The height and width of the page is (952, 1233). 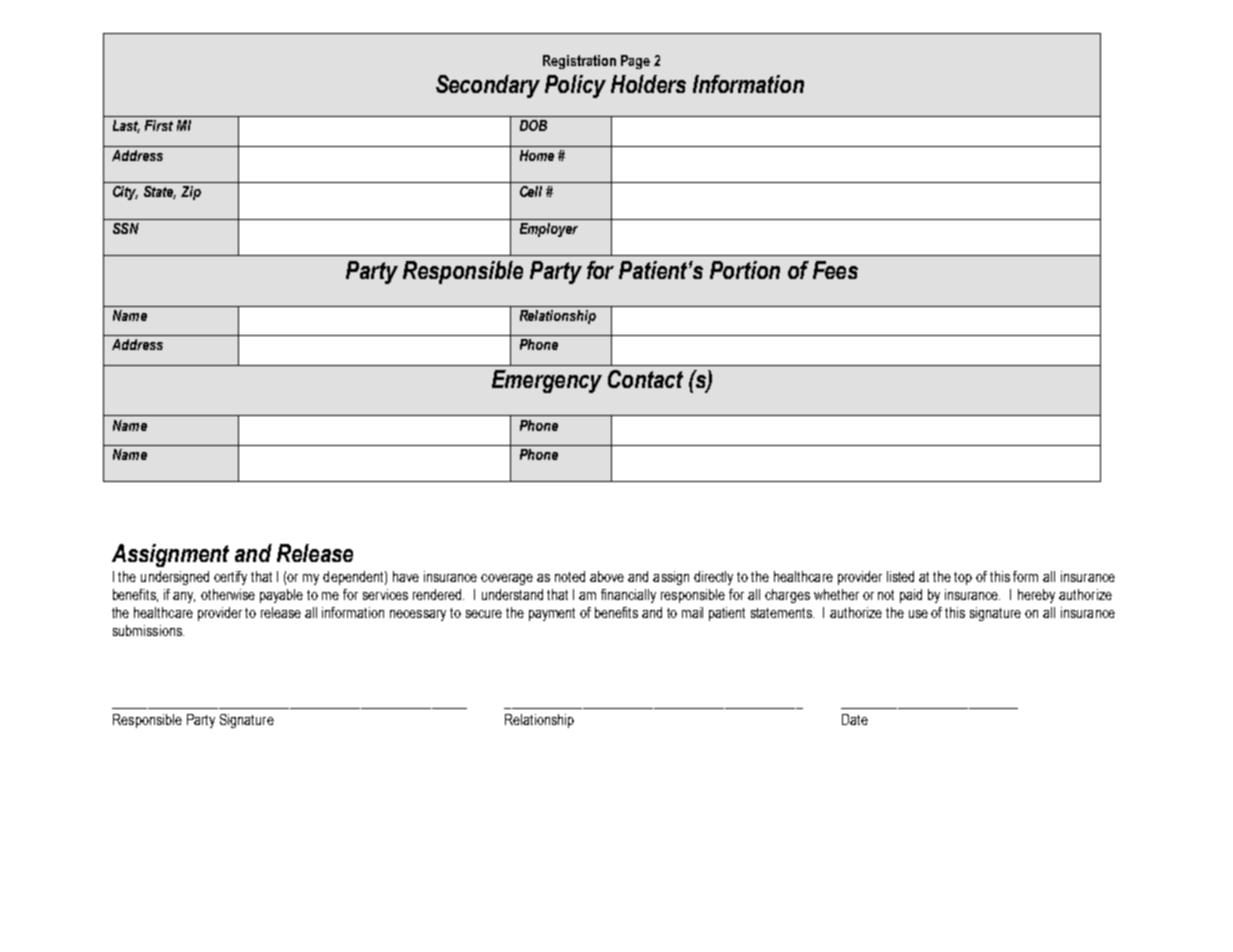 What do you see at coordinates (648, 84) in the page?
I see `Holders` at bounding box center [648, 84].
